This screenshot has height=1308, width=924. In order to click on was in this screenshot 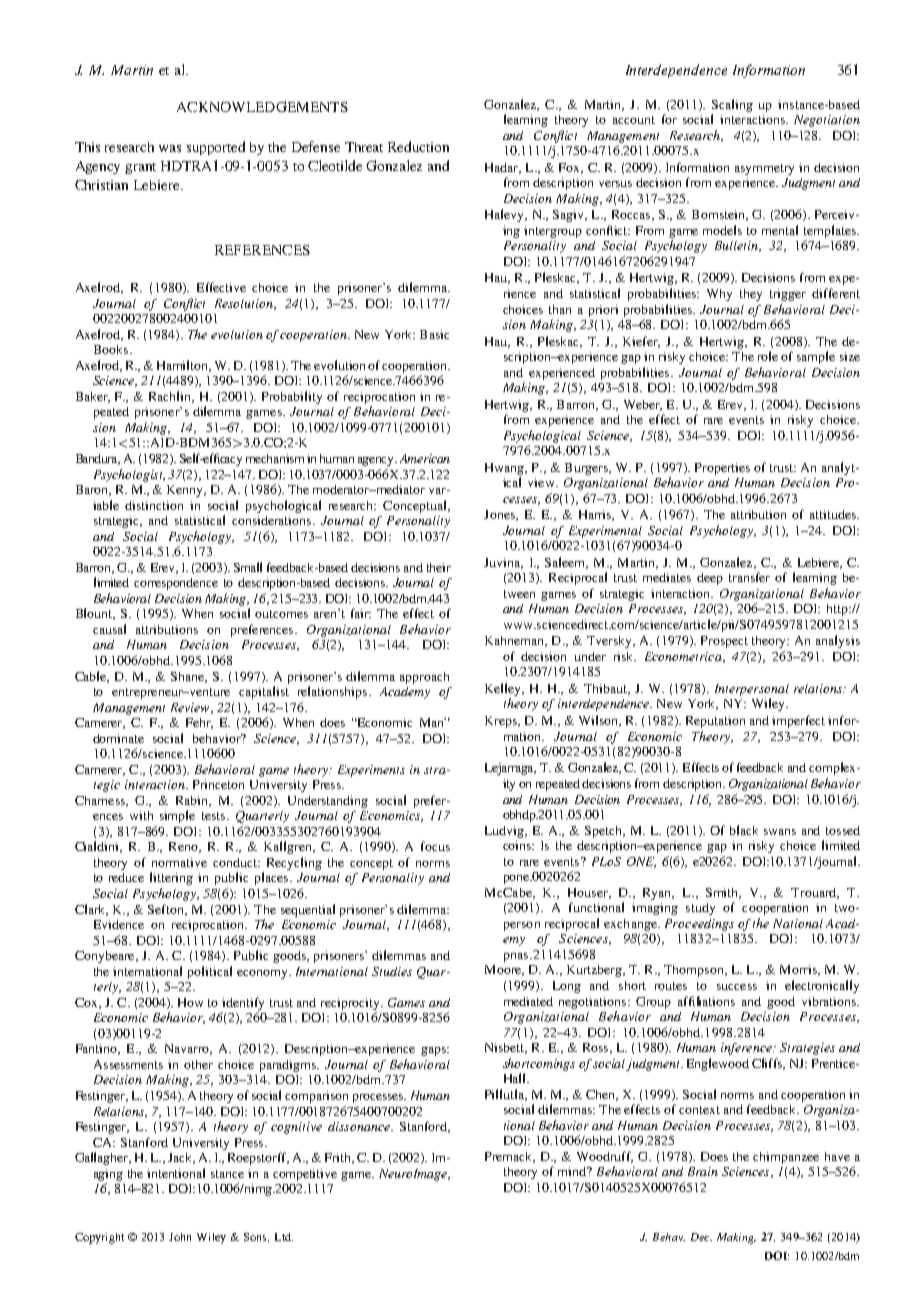, I will do `click(170, 148)`.
